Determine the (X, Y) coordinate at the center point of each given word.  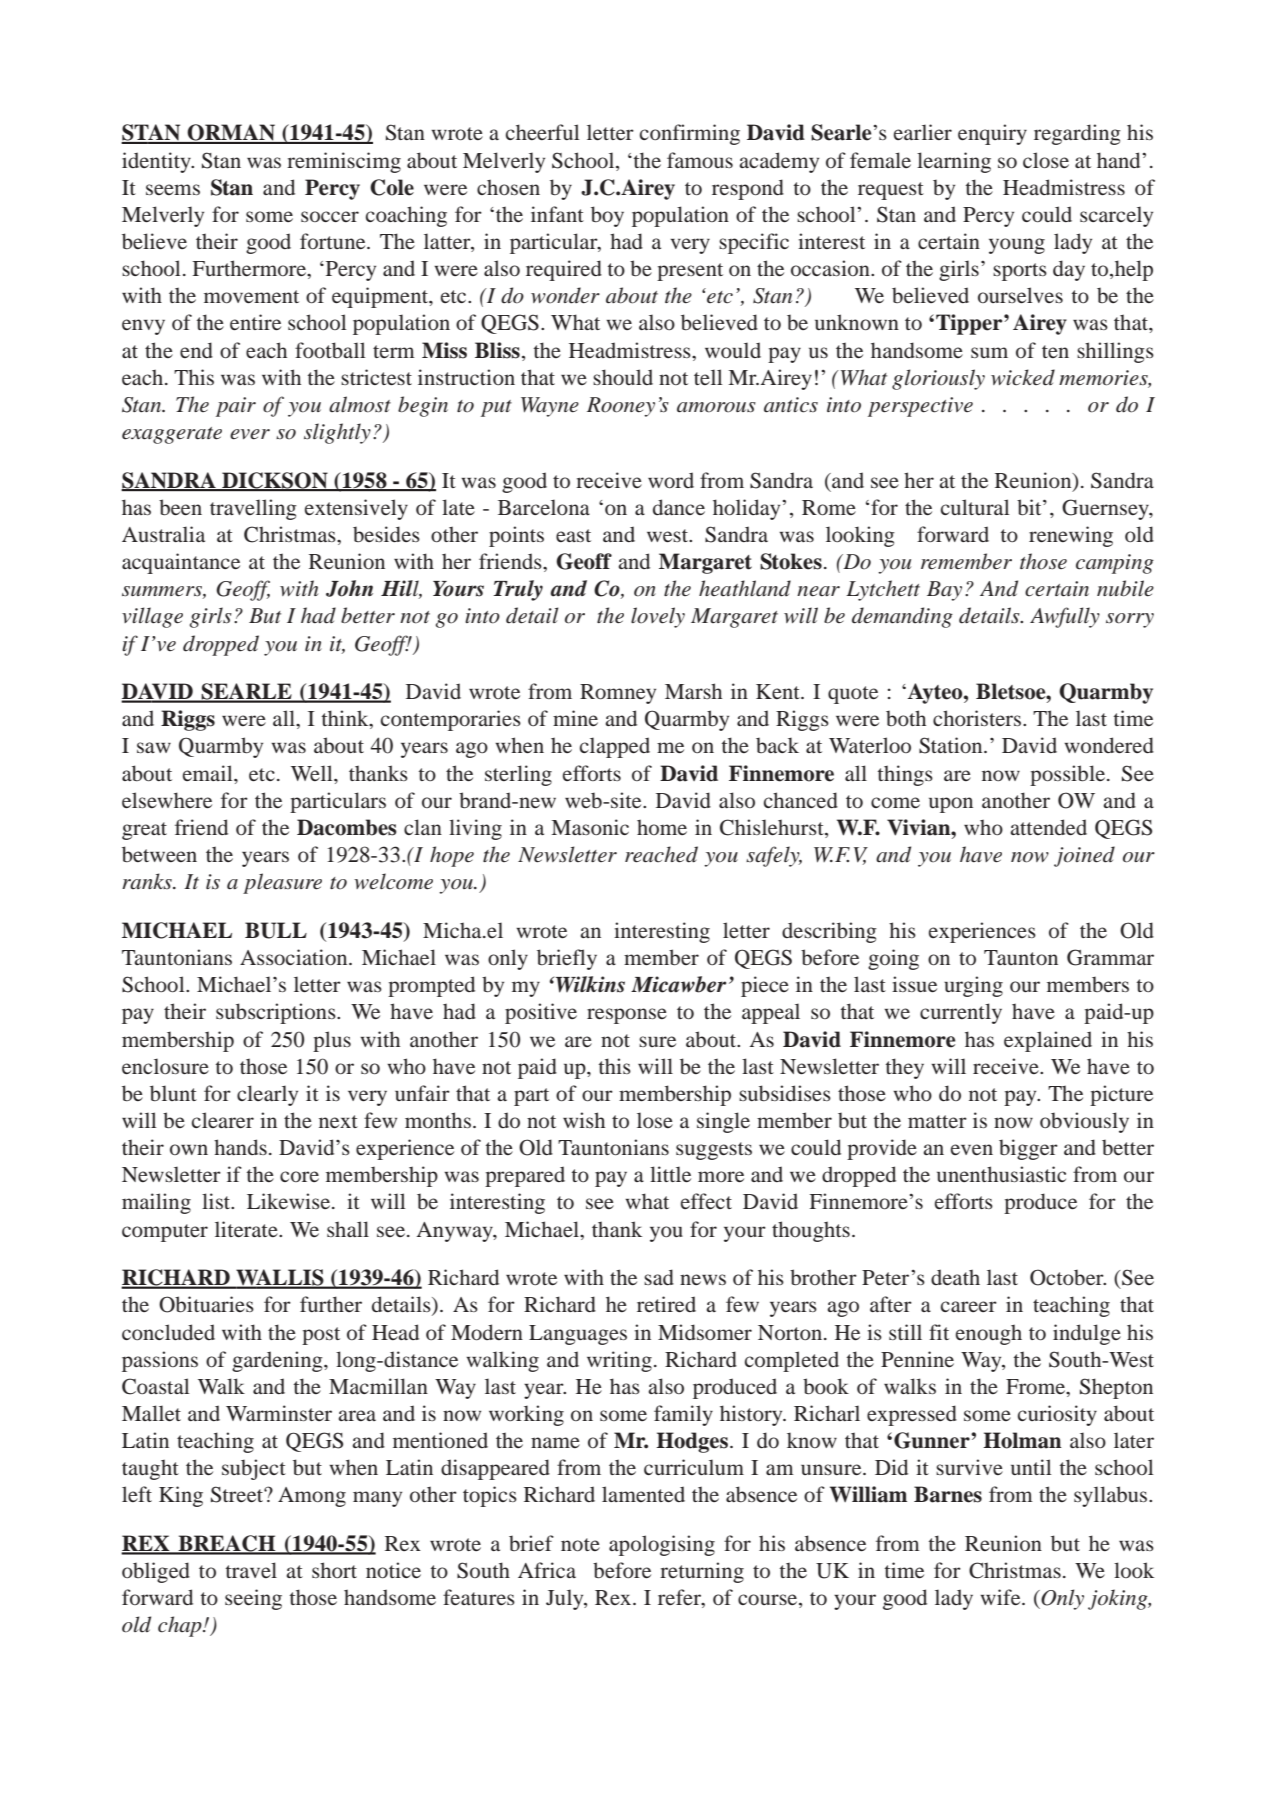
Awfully (1065, 617)
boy (607, 216)
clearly (267, 1095)
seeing (253, 1599)
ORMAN (231, 133)
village (152, 617)
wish (584, 1120)
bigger (1028, 1149)
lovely (658, 617)
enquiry (992, 134)
